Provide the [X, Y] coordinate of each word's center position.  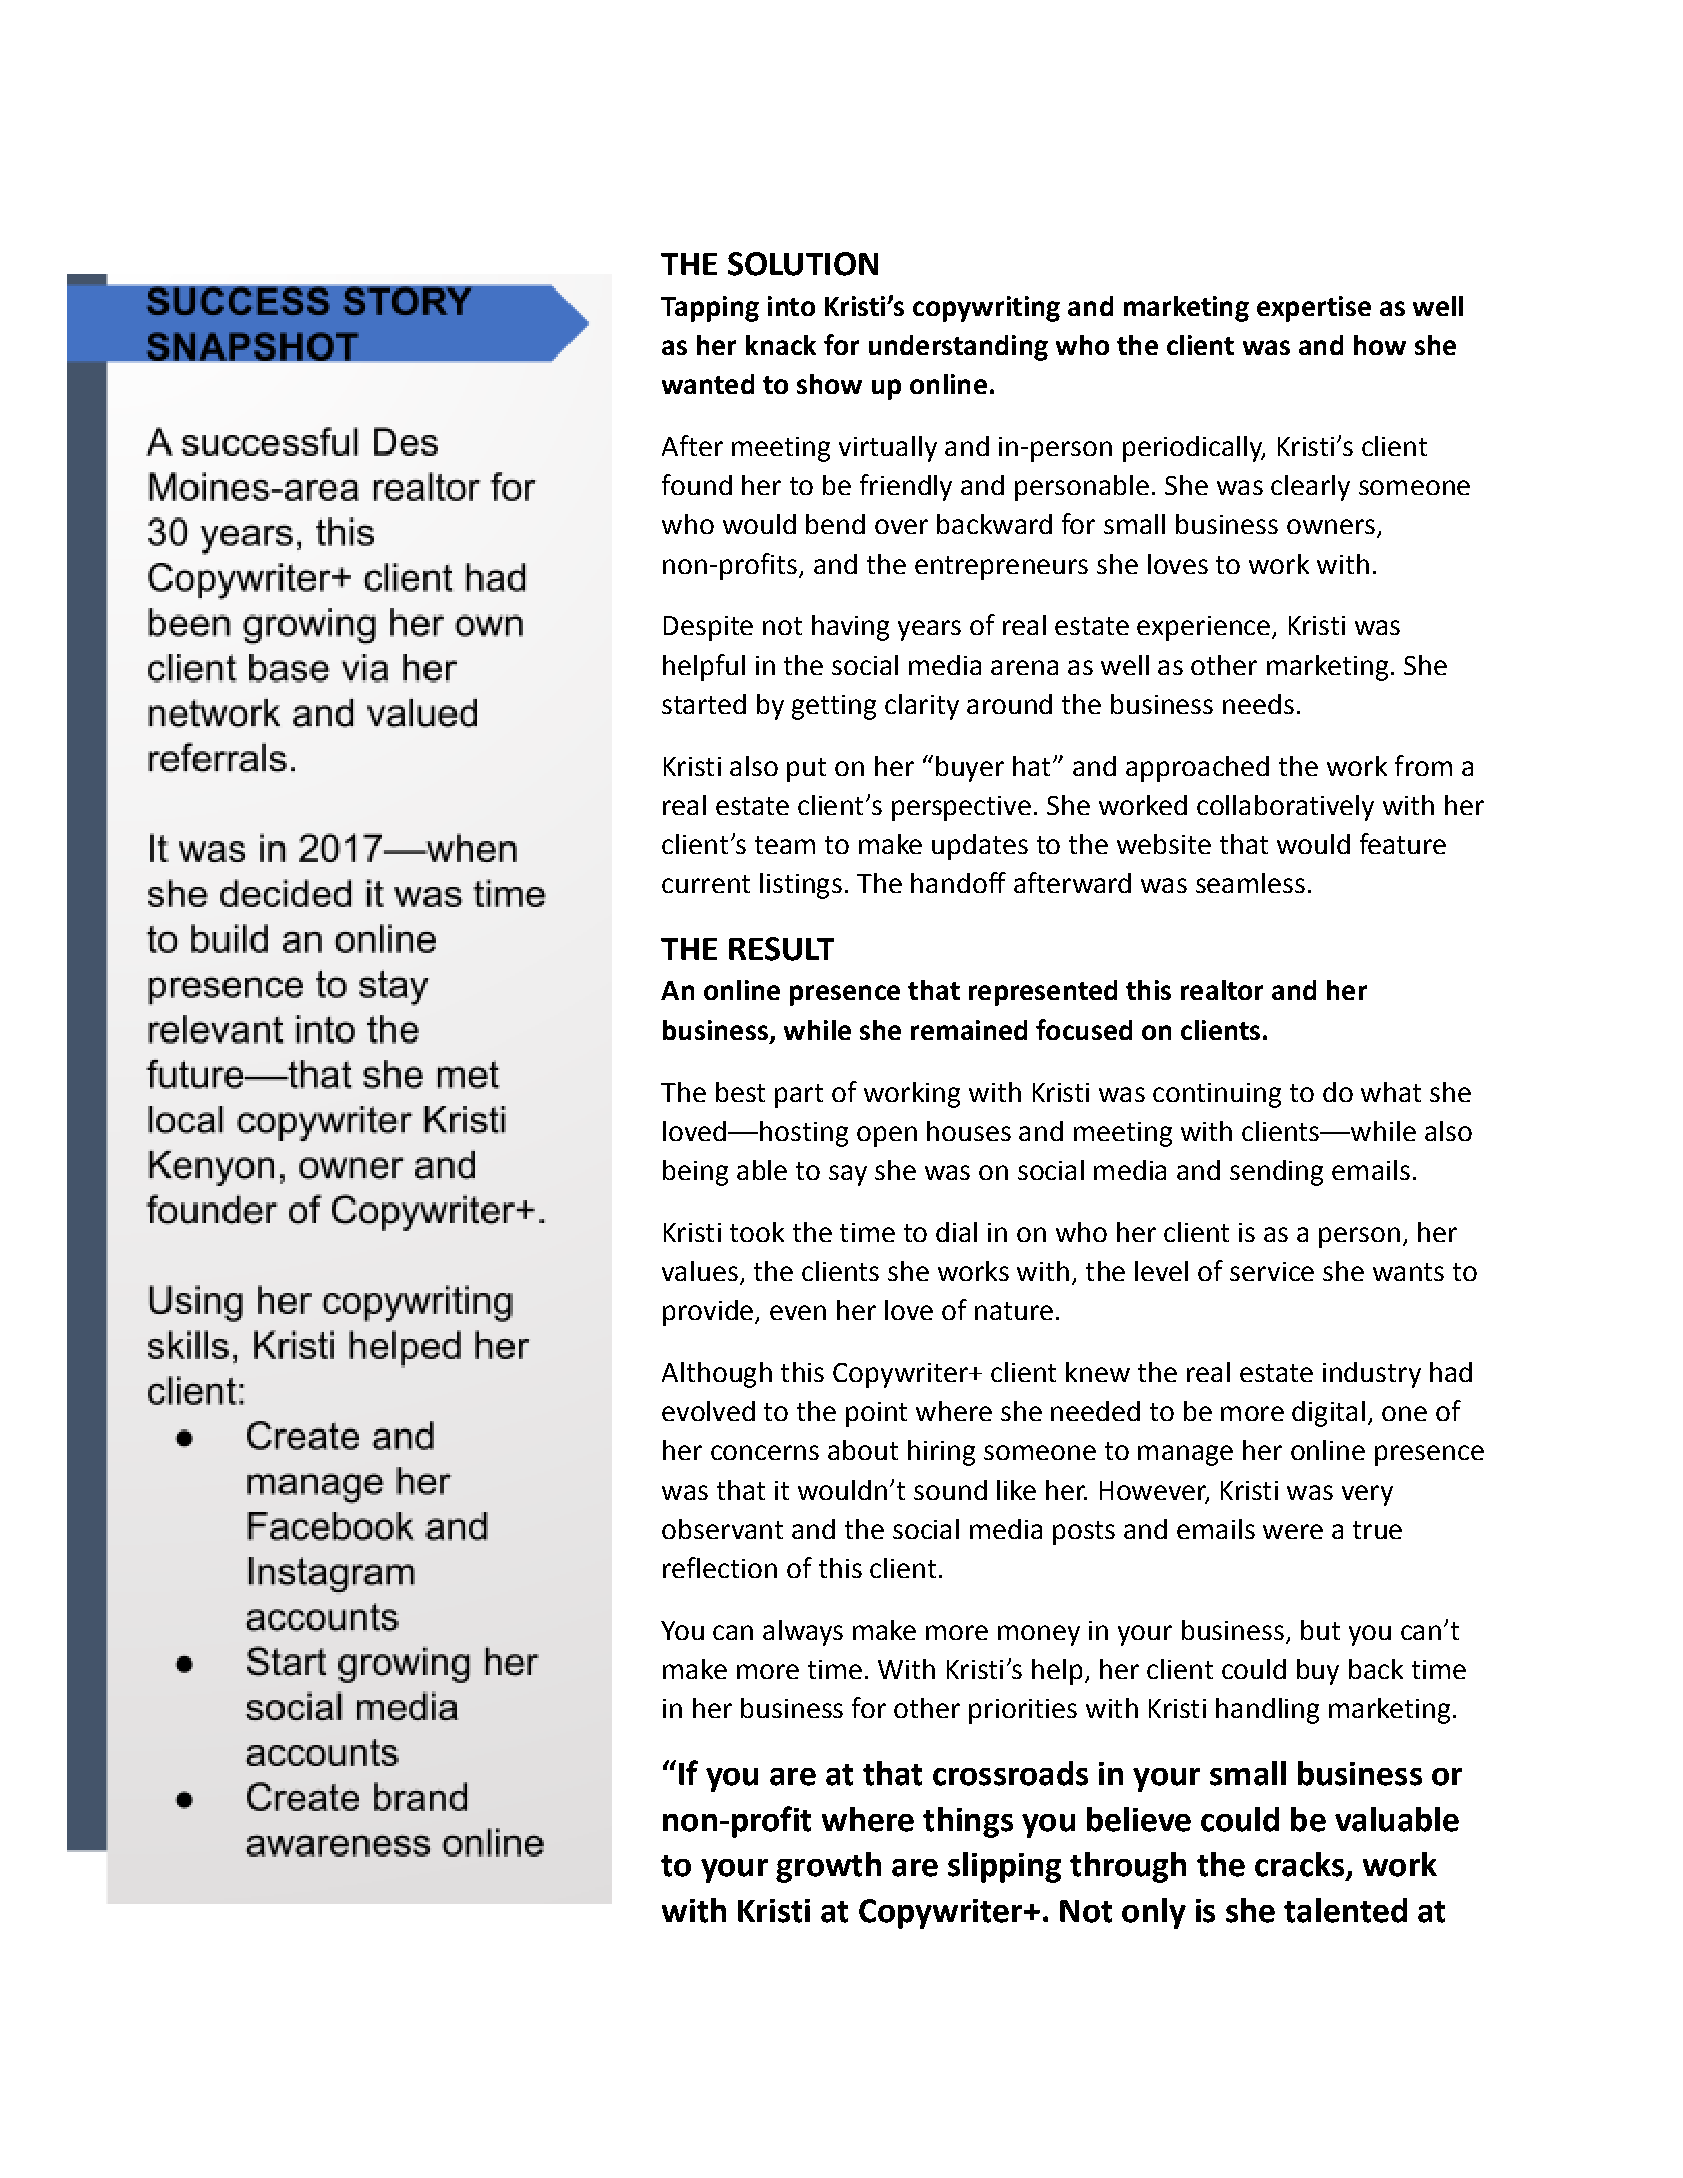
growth [828, 1867]
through [1128, 1867]
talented [1345, 1910]
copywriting [986, 309]
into [791, 306]
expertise [1314, 309]
